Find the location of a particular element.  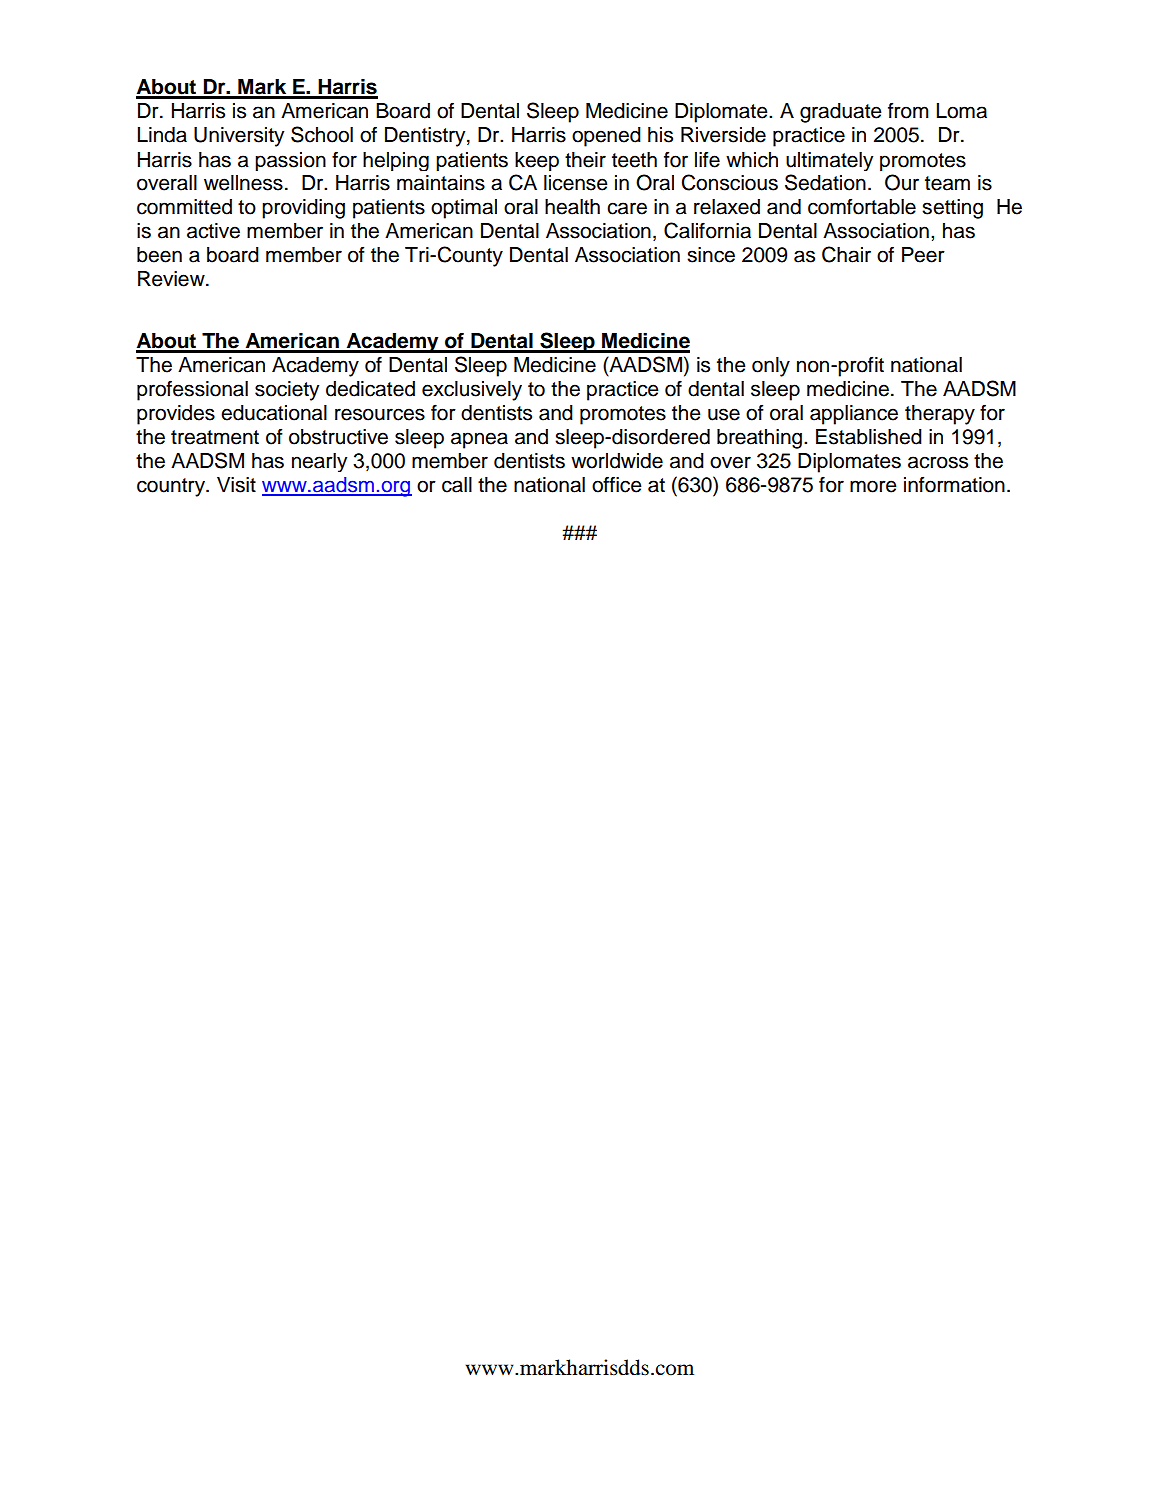

health is located at coordinates (572, 207).
